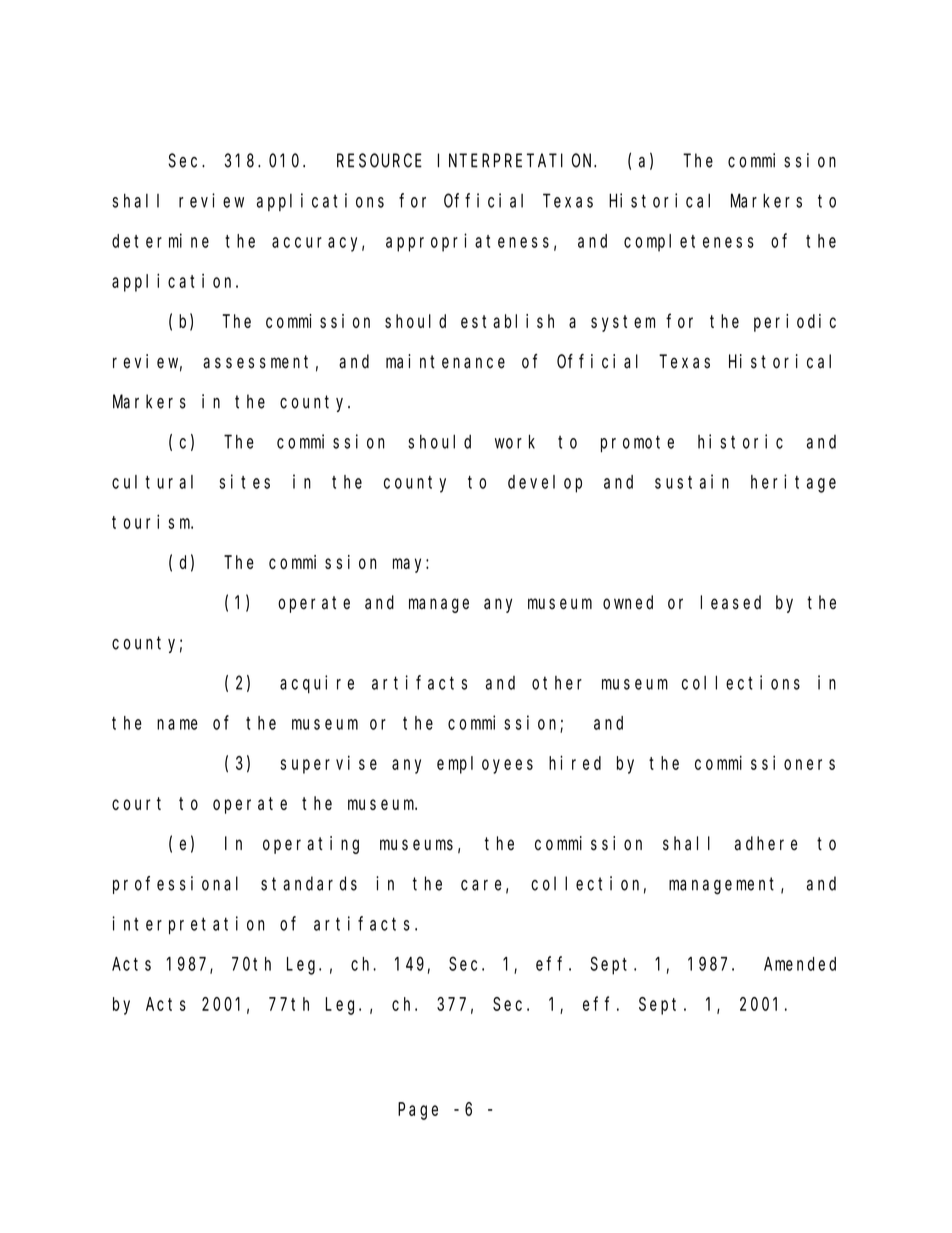 This screenshot has width=952, height=1233. What do you see at coordinates (623, 323) in the screenshot?
I see `system` at bounding box center [623, 323].
